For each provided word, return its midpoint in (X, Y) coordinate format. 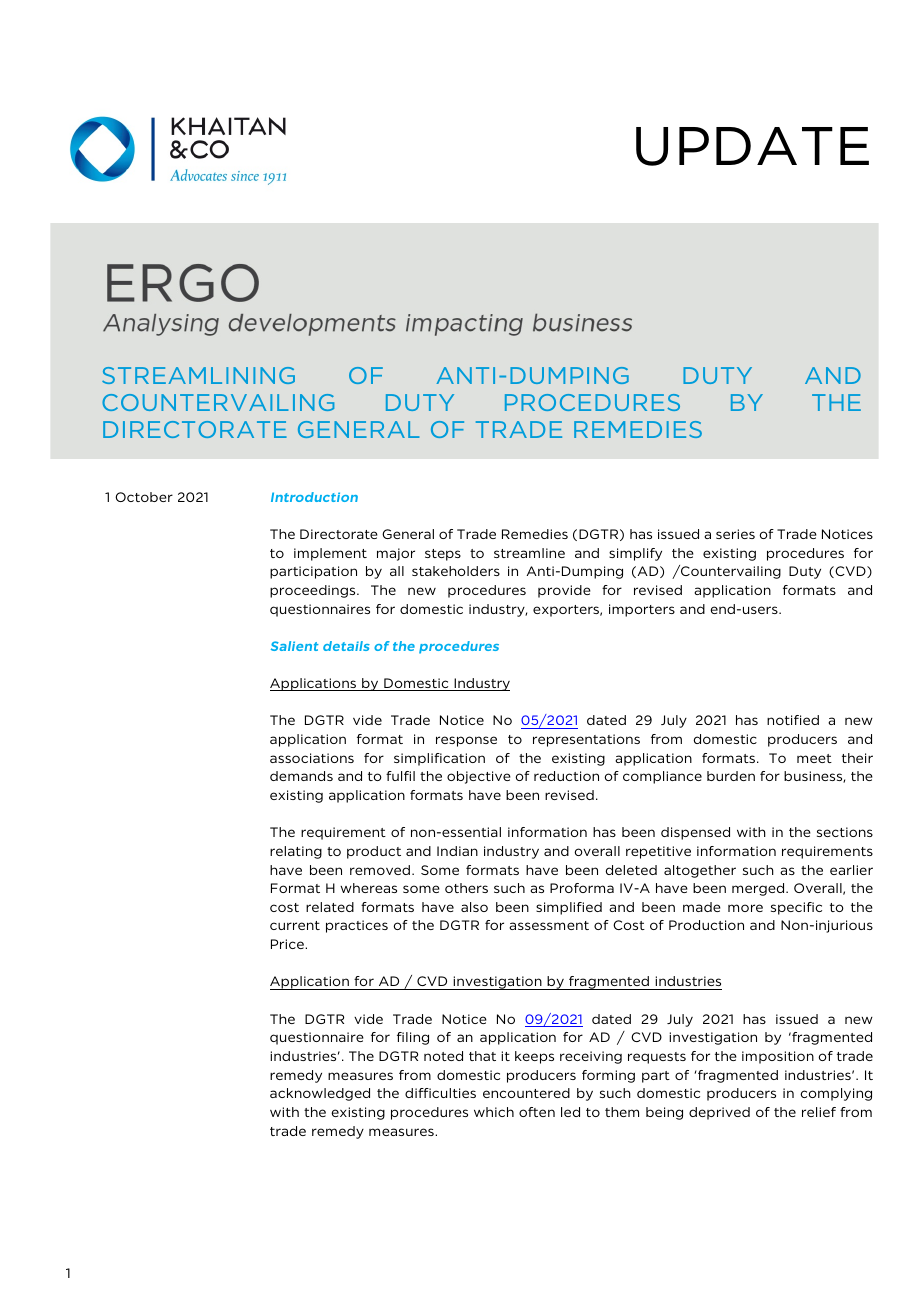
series (735, 534)
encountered (526, 1093)
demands (301, 776)
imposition (778, 1057)
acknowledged (320, 1094)
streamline (529, 553)
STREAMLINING (198, 375)
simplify (635, 554)
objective (479, 777)
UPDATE (752, 146)
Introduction (314, 497)
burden (731, 776)
